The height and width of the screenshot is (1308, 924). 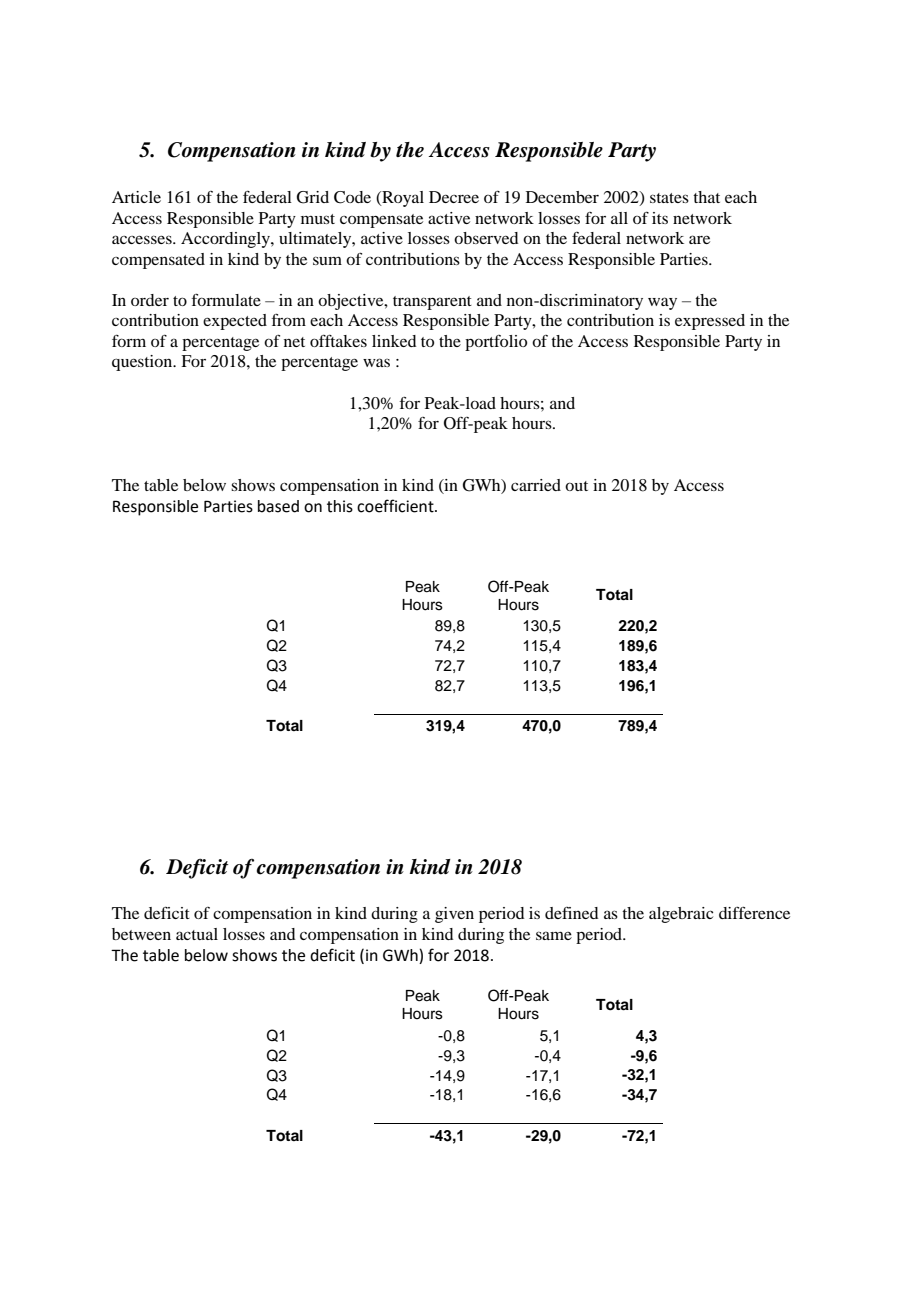 What do you see at coordinates (576, 486) in the screenshot?
I see `out` at bounding box center [576, 486].
